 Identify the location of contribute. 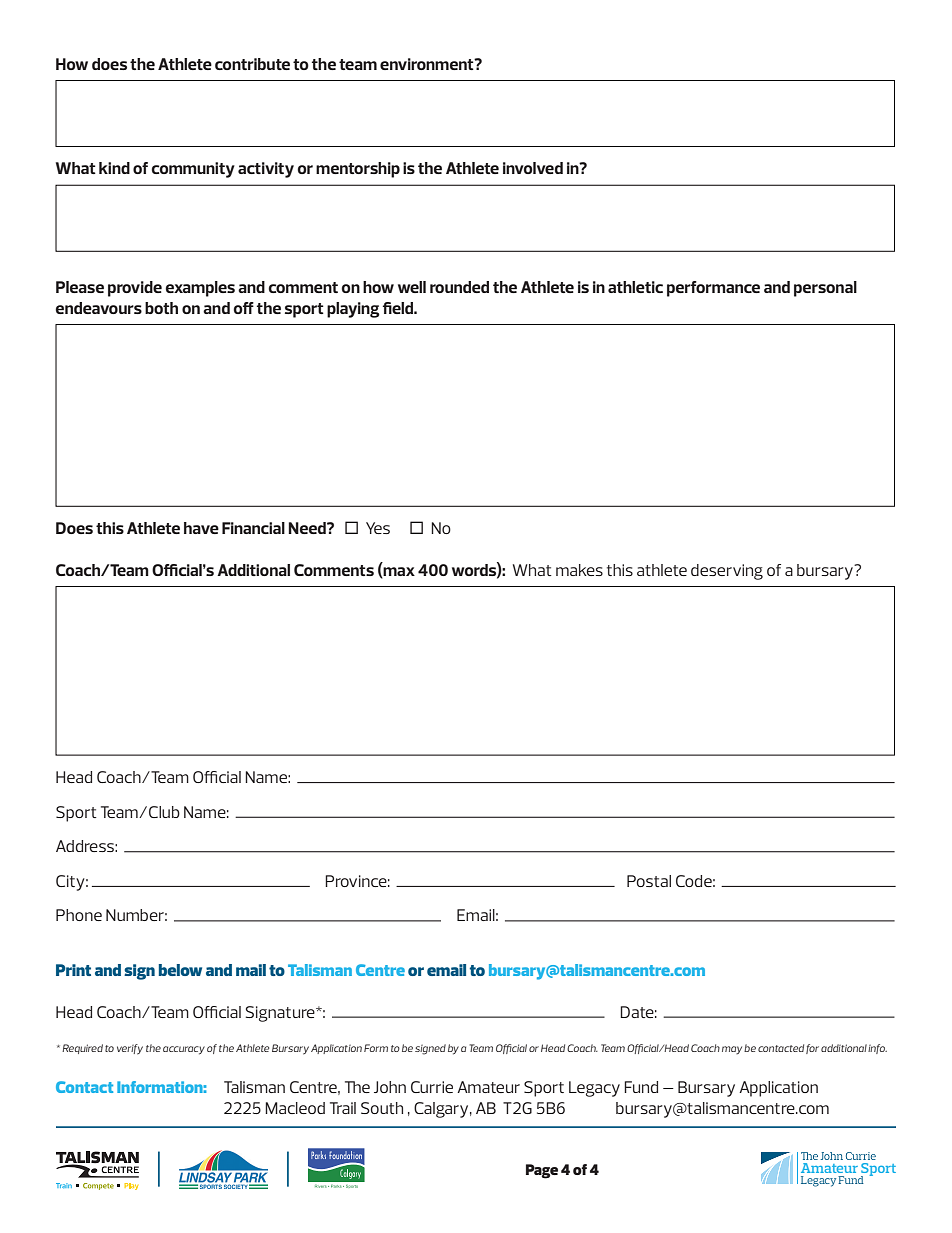
(252, 64).
